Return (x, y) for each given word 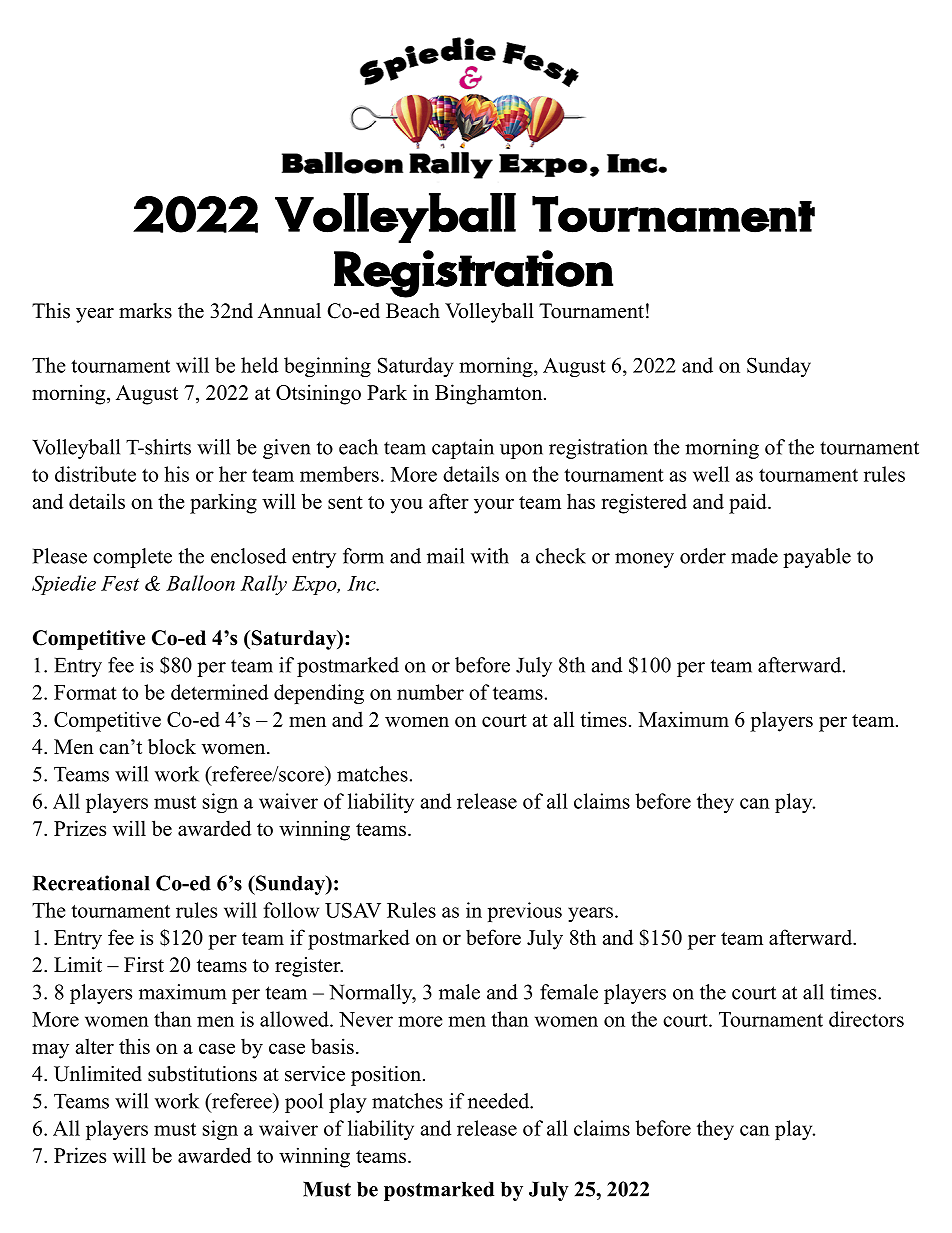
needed (500, 1101)
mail (445, 556)
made (754, 556)
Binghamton (490, 394)
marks (145, 311)
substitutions (202, 1074)
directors (866, 1019)
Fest (120, 583)
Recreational (91, 883)
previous (525, 912)
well (711, 474)
